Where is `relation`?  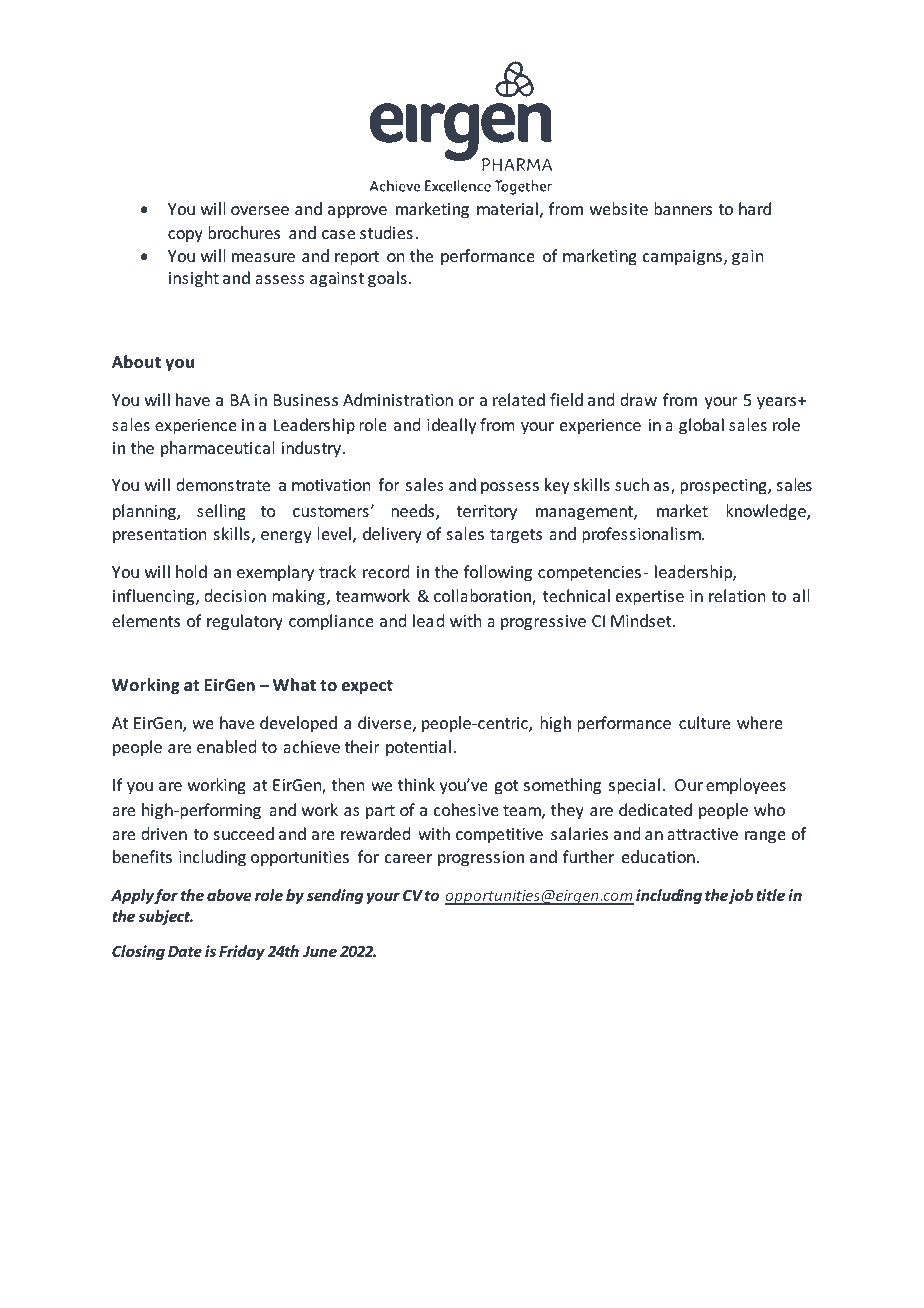
relation is located at coordinates (737, 595).
